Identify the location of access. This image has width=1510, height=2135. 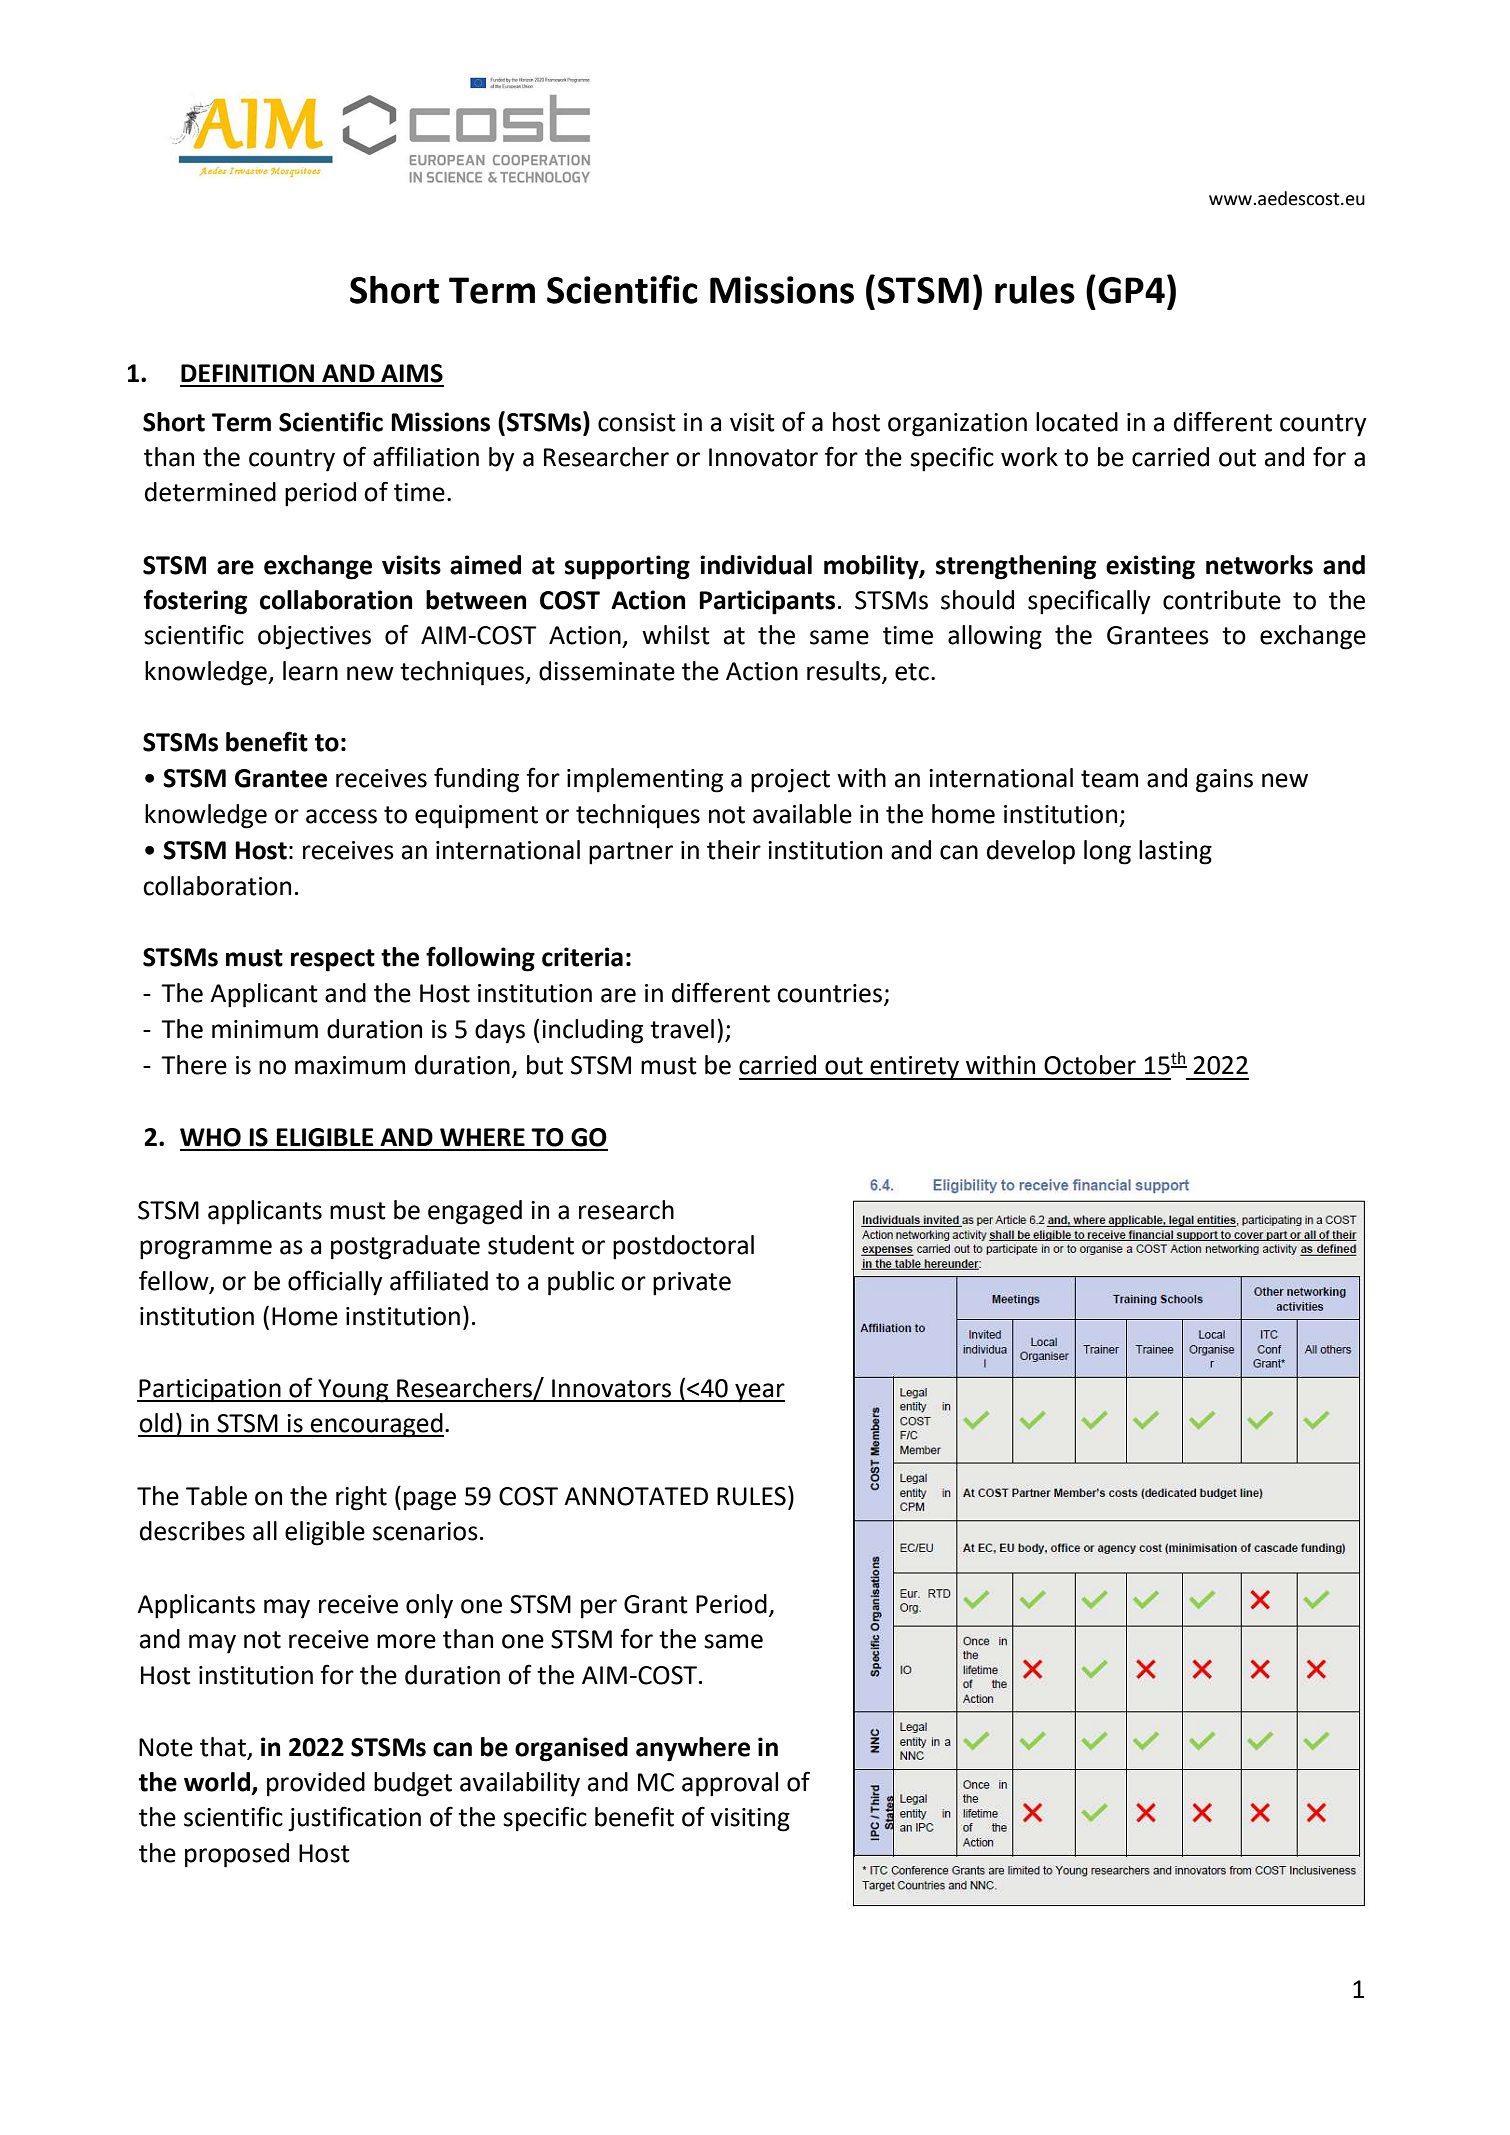
(341, 816).
